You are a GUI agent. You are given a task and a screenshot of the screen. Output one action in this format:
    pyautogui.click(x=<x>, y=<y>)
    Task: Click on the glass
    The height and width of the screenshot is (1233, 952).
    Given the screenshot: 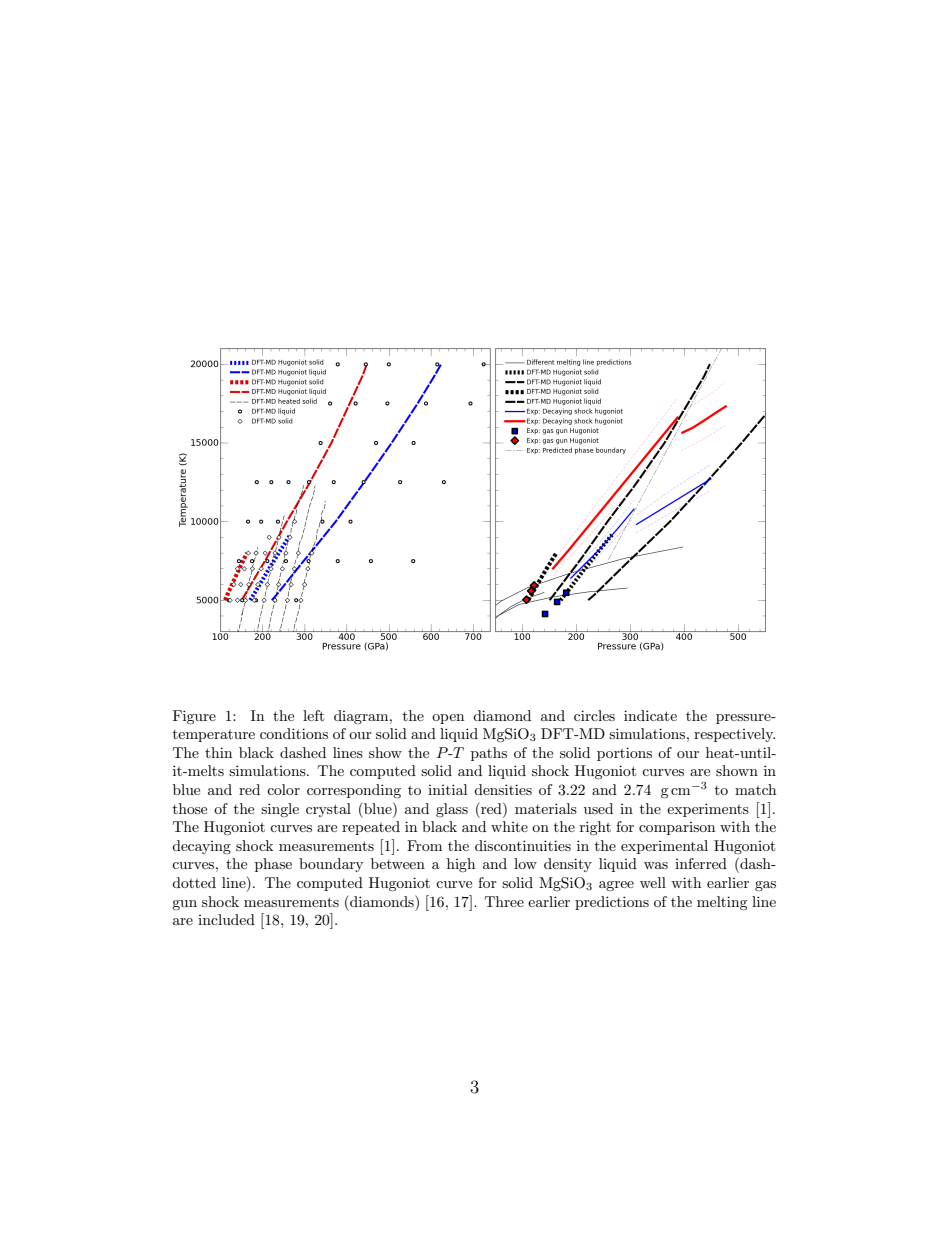 What is the action you would take?
    pyautogui.click(x=452, y=810)
